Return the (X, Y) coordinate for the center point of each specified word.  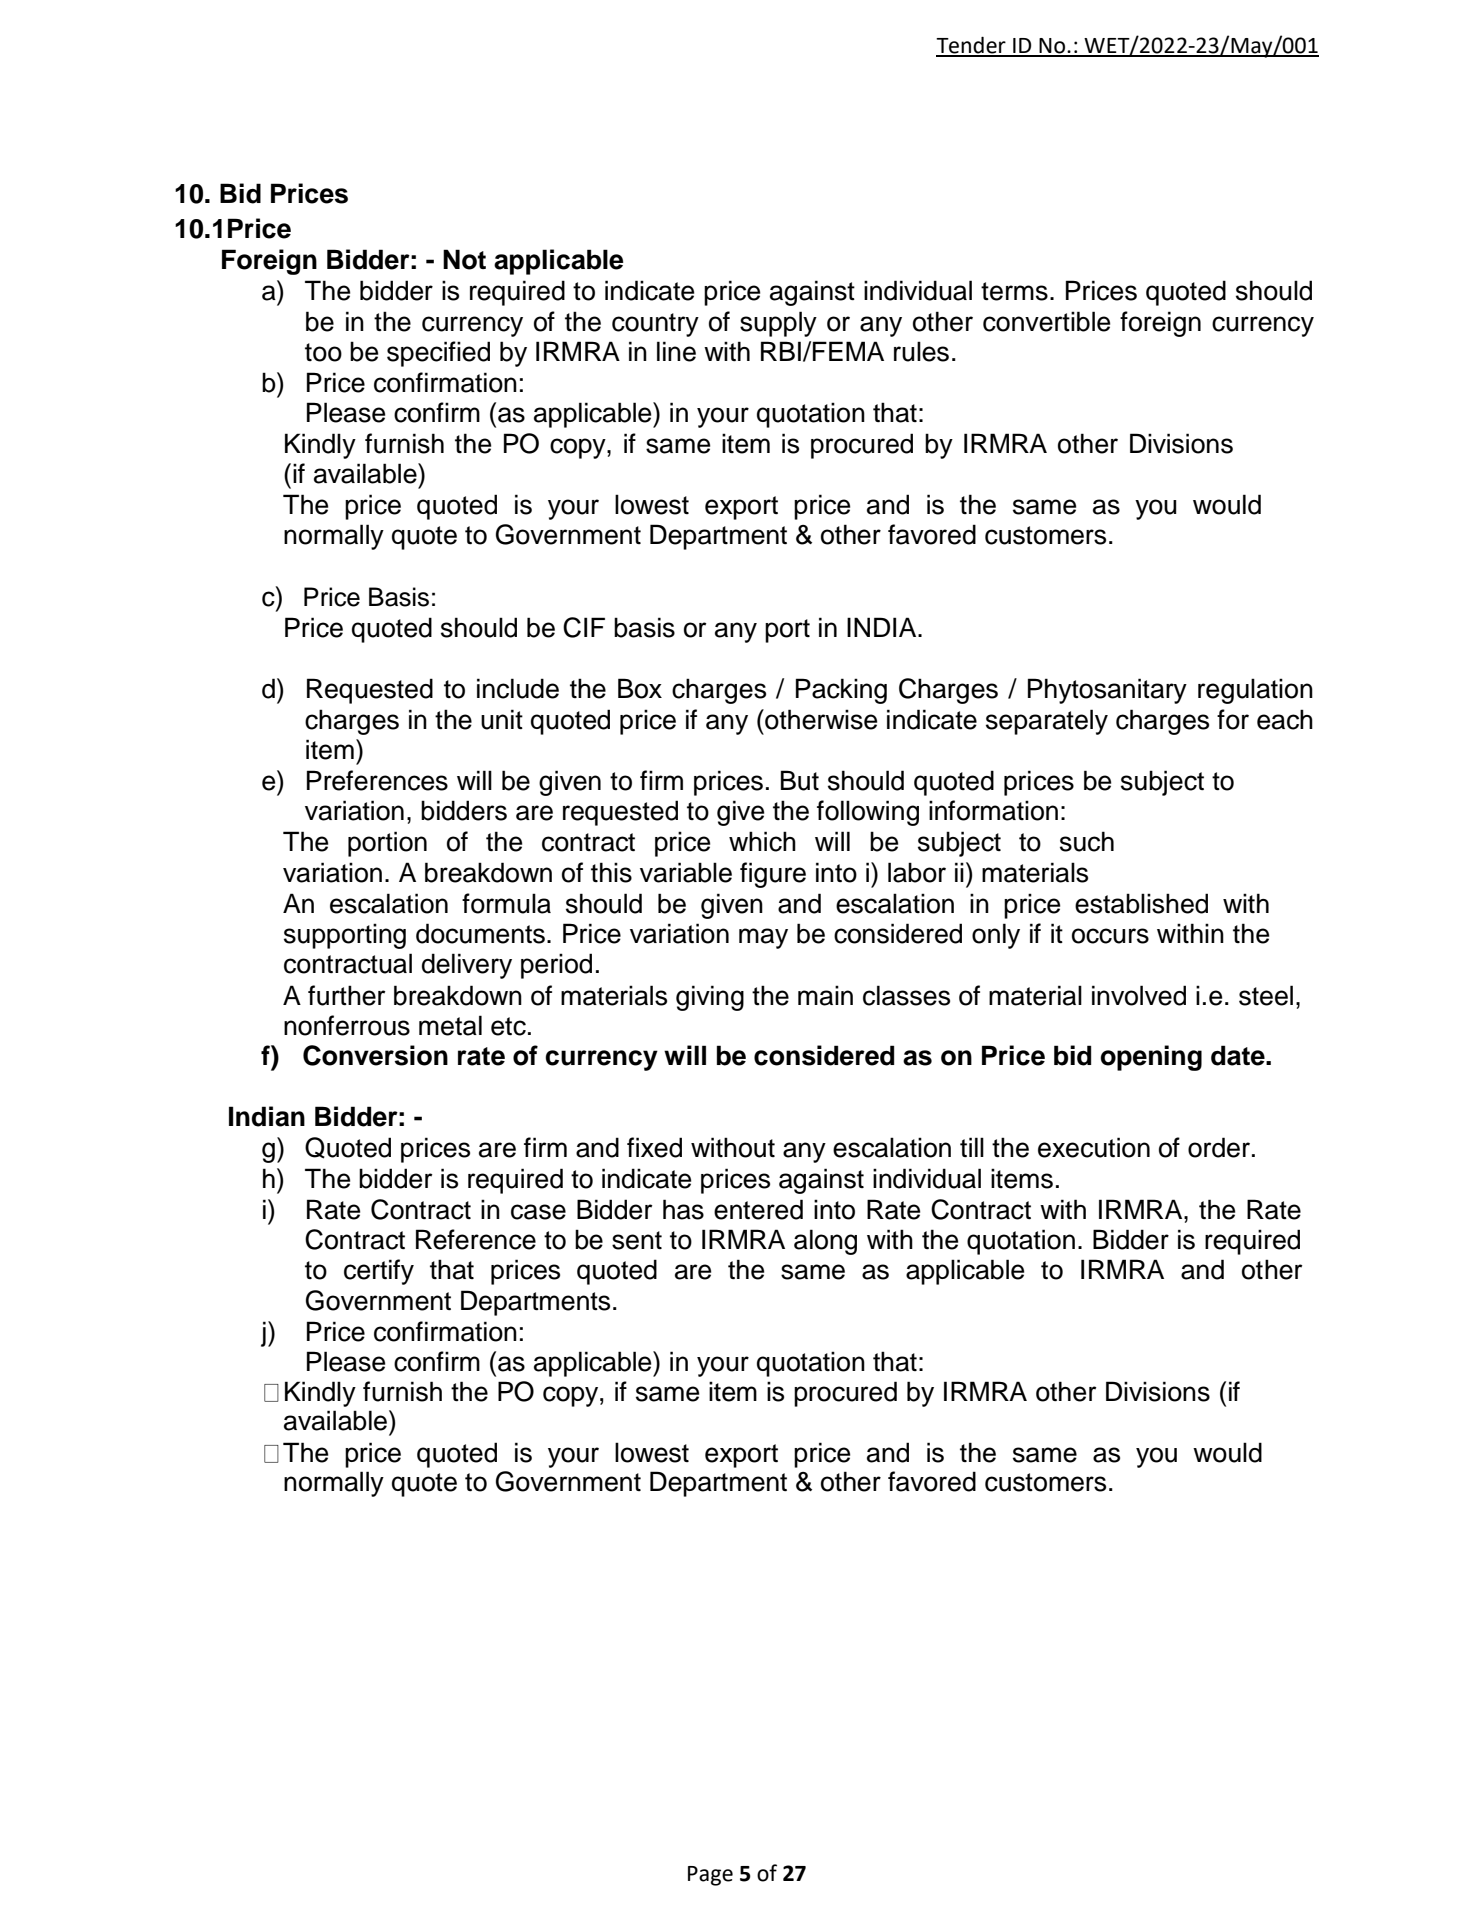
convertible (1046, 321)
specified (438, 354)
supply (778, 324)
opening (1151, 1058)
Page (710, 1876)
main (825, 995)
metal (450, 1025)
